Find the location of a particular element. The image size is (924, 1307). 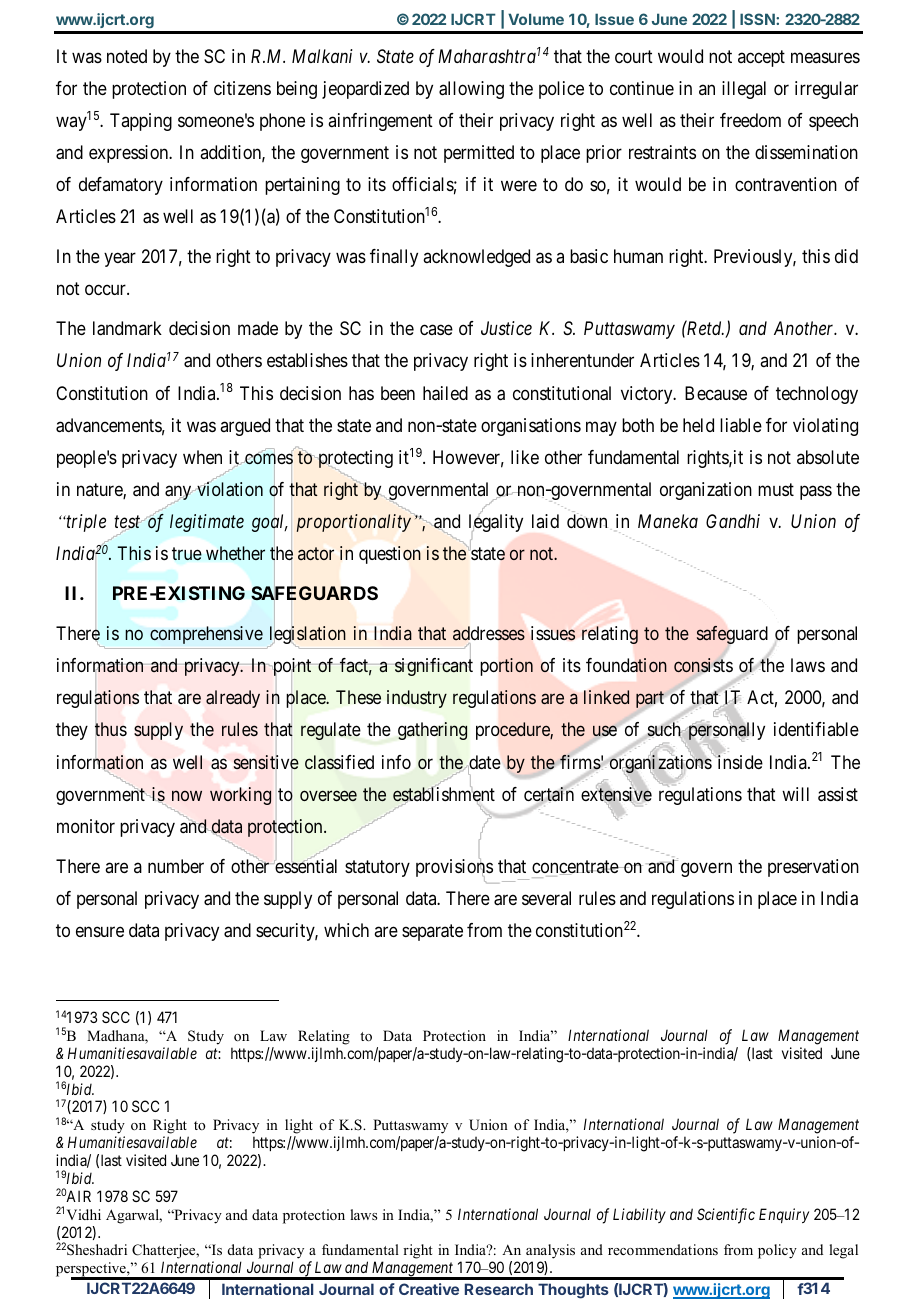

consists is located at coordinates (703, 665).
